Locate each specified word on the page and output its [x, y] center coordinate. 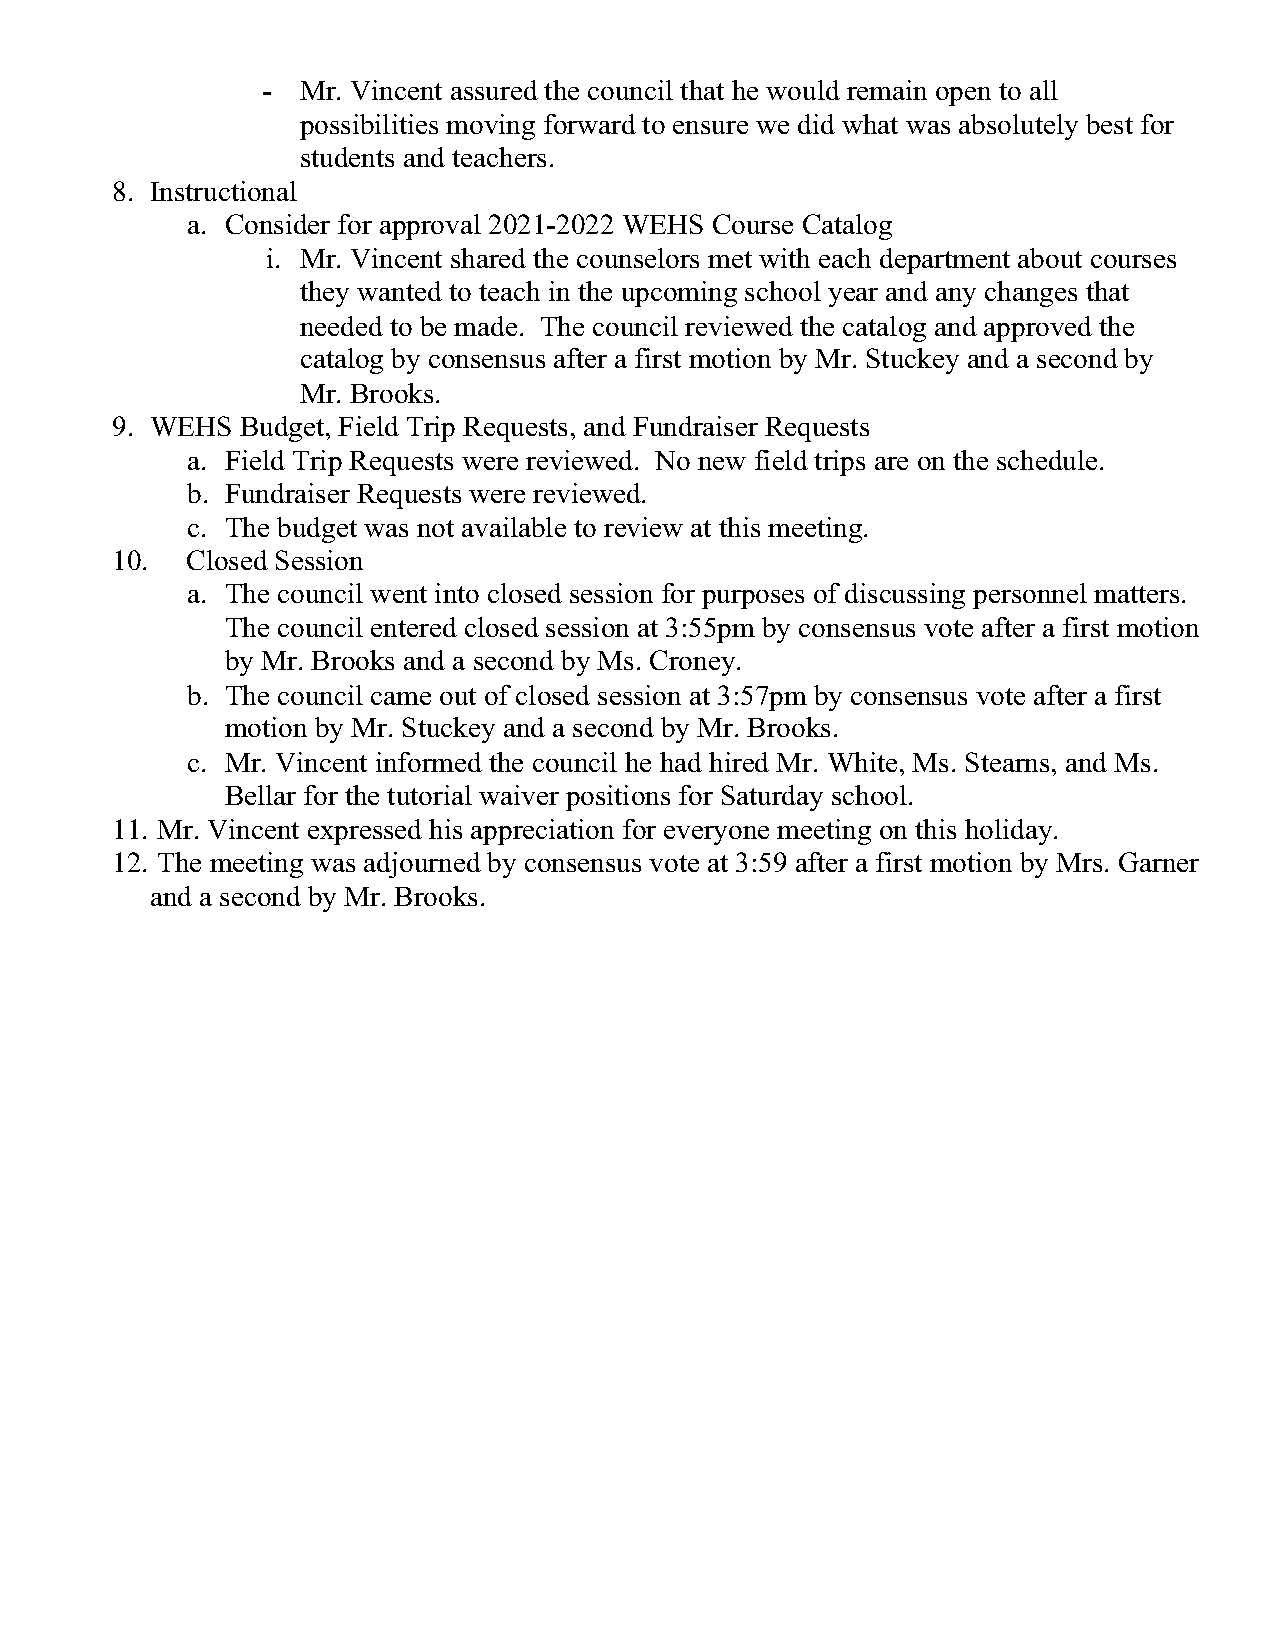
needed [341, 326]
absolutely [1018, 127]
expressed [365, 832]
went [398, 594]
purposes [753, 599]
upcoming [679, 294]
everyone [716, 835]
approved [1038, 329]
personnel [1030, 596]
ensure [710, 127]
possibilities [369, 127]
